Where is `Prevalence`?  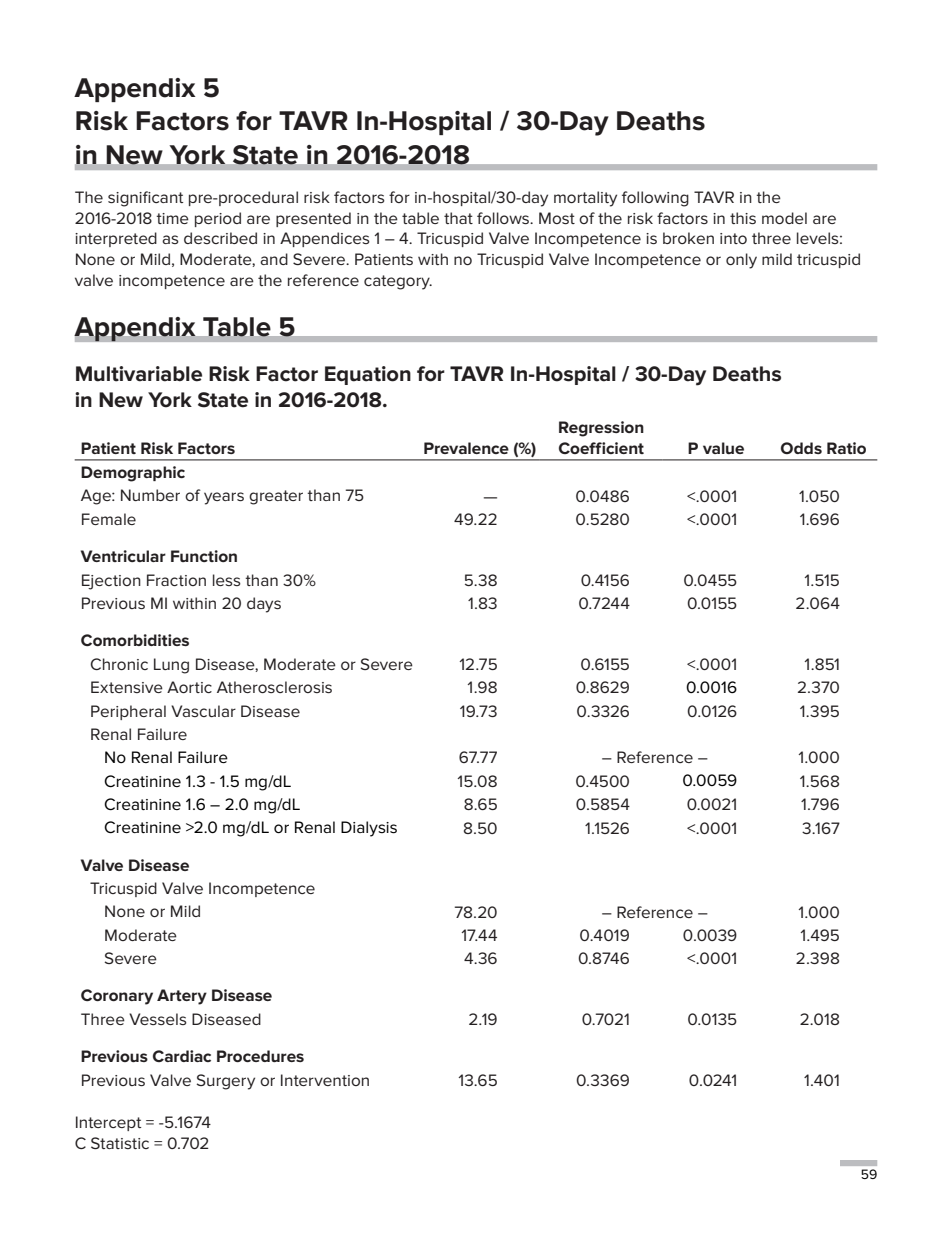
Prevalence is located at coordinates (466, 448).
